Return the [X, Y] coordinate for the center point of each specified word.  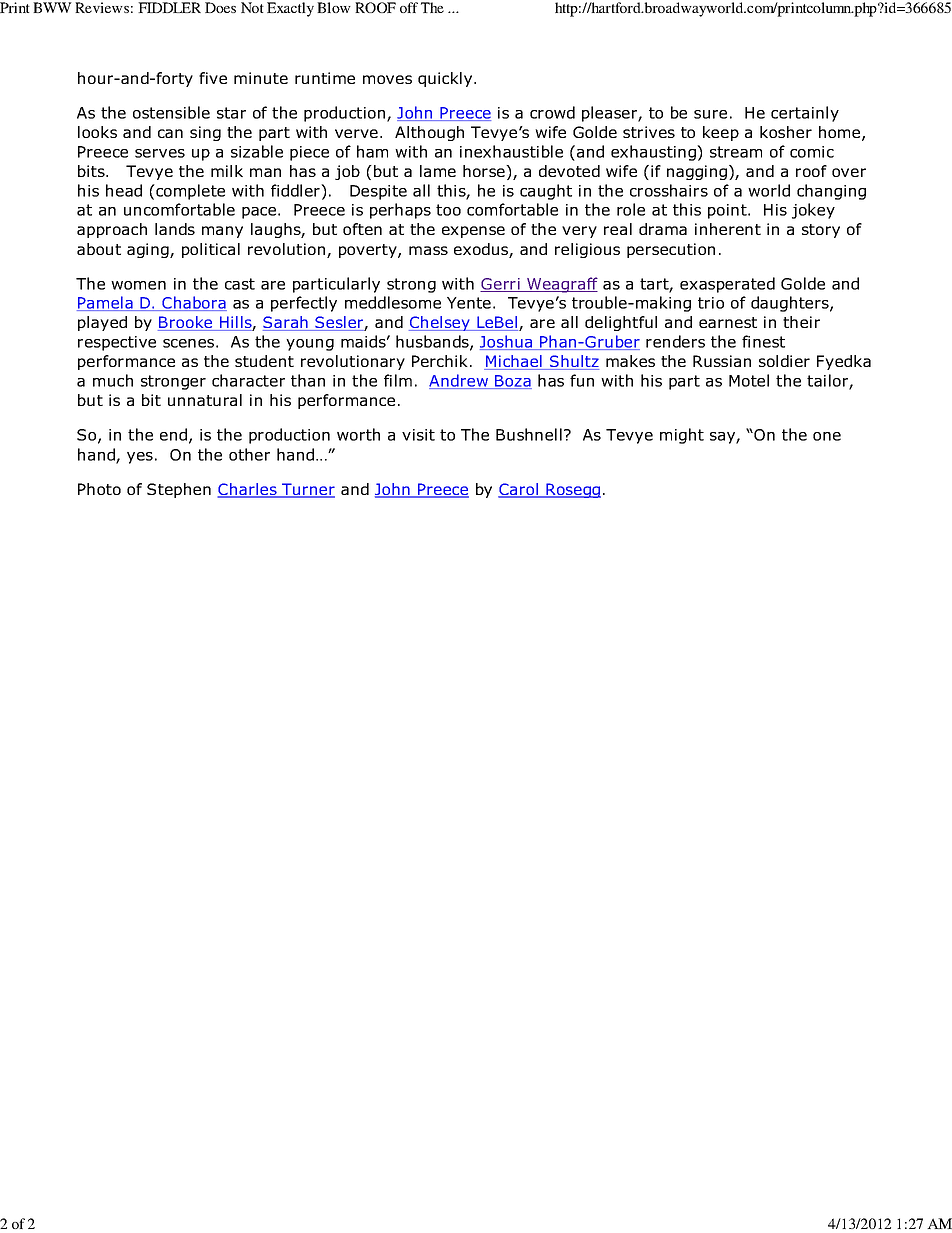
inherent [728, 229]
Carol [519, 490]
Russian [722, 361]
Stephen [179, 490]
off [409, 7]
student [264, 361]
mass [428, 250]
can [170, 133]
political [211, 250]
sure [710, 114]
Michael [514, 362]
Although [429, 133]
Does [220, 7]
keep [721, 133]
